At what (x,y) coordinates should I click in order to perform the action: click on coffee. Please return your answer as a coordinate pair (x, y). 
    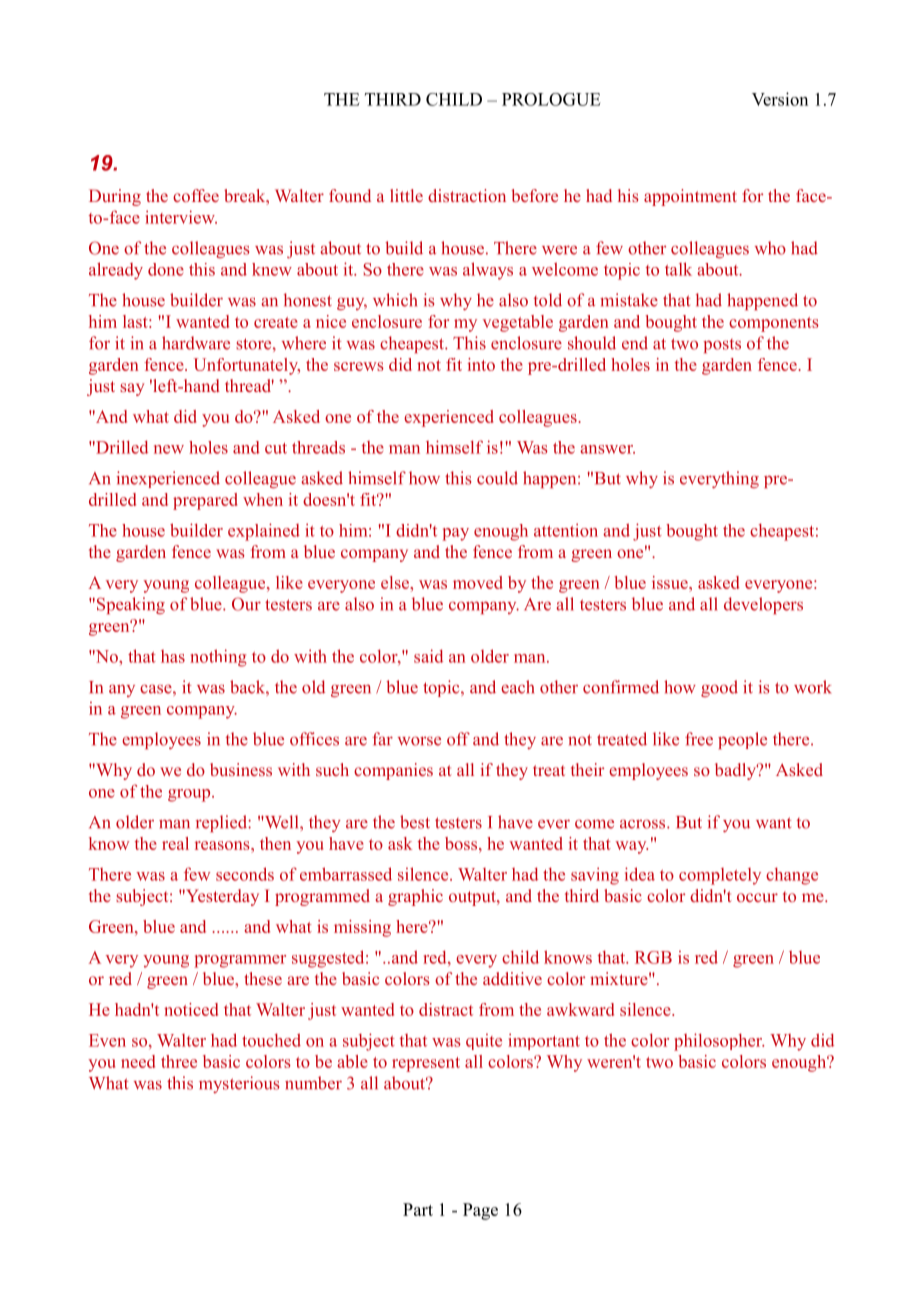
    Looking at the image, I should click on (196, 195).
